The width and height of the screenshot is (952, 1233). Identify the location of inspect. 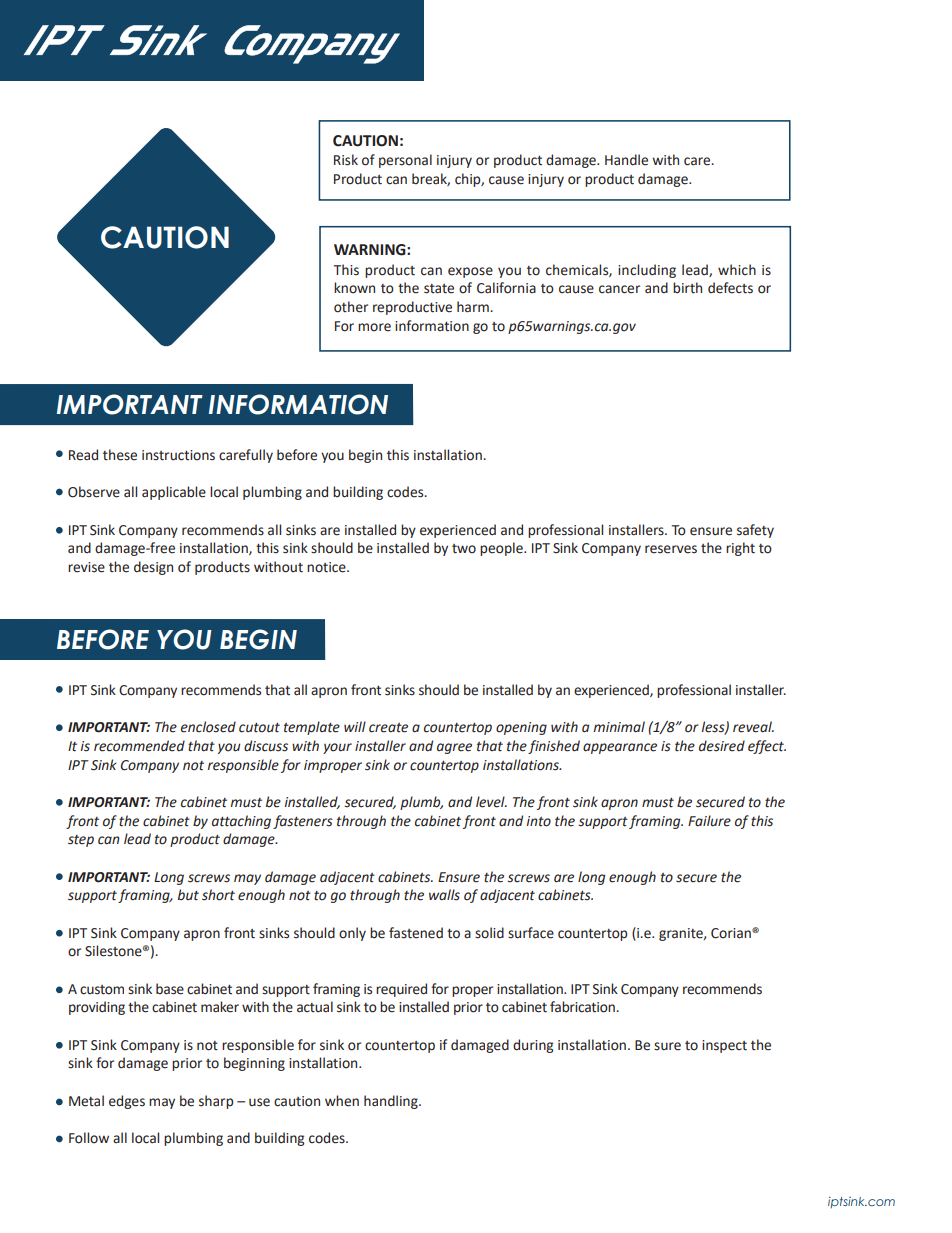
(724, 1046).
